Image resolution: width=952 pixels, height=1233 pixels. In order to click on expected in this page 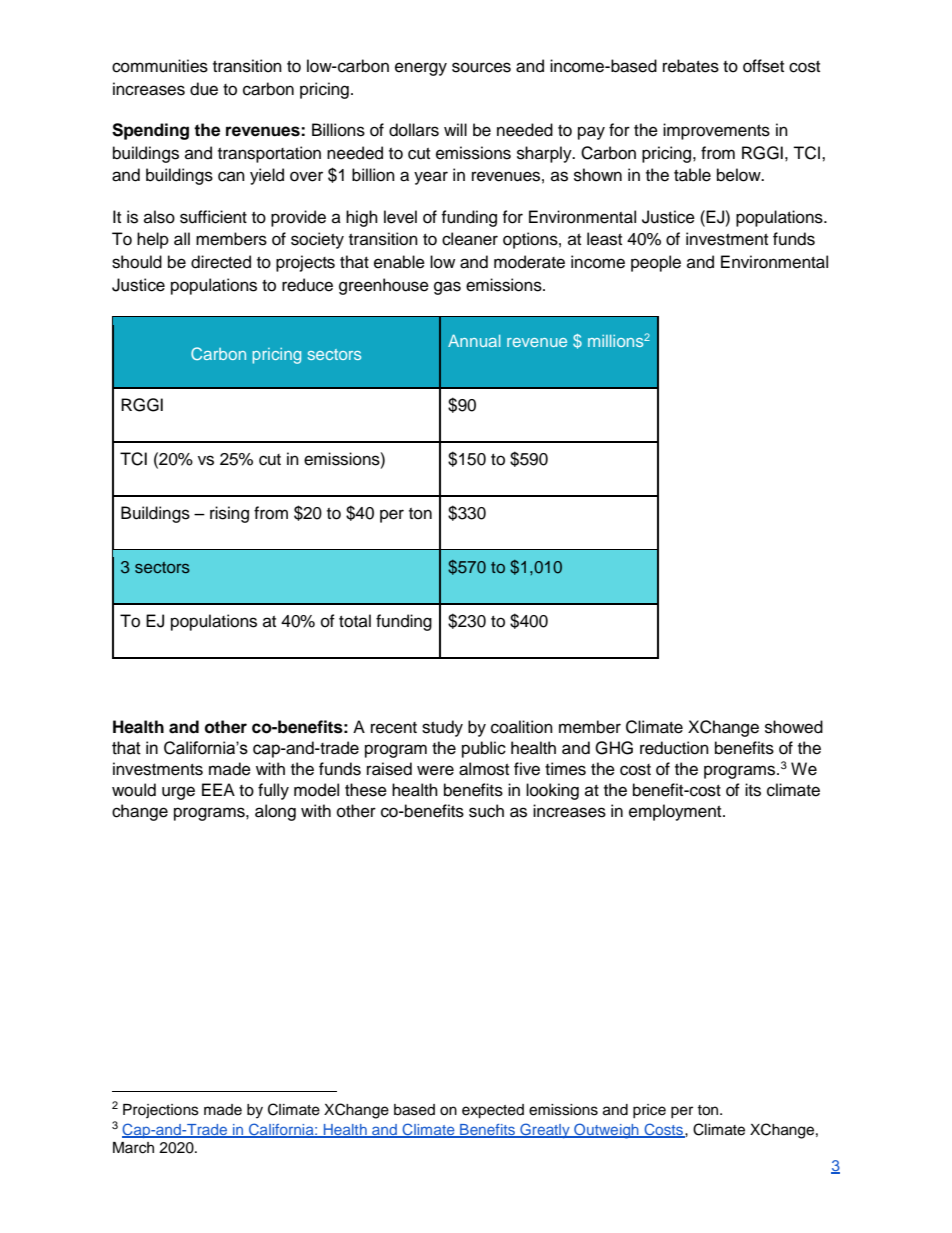, I will do `click(493, 1111)`.
